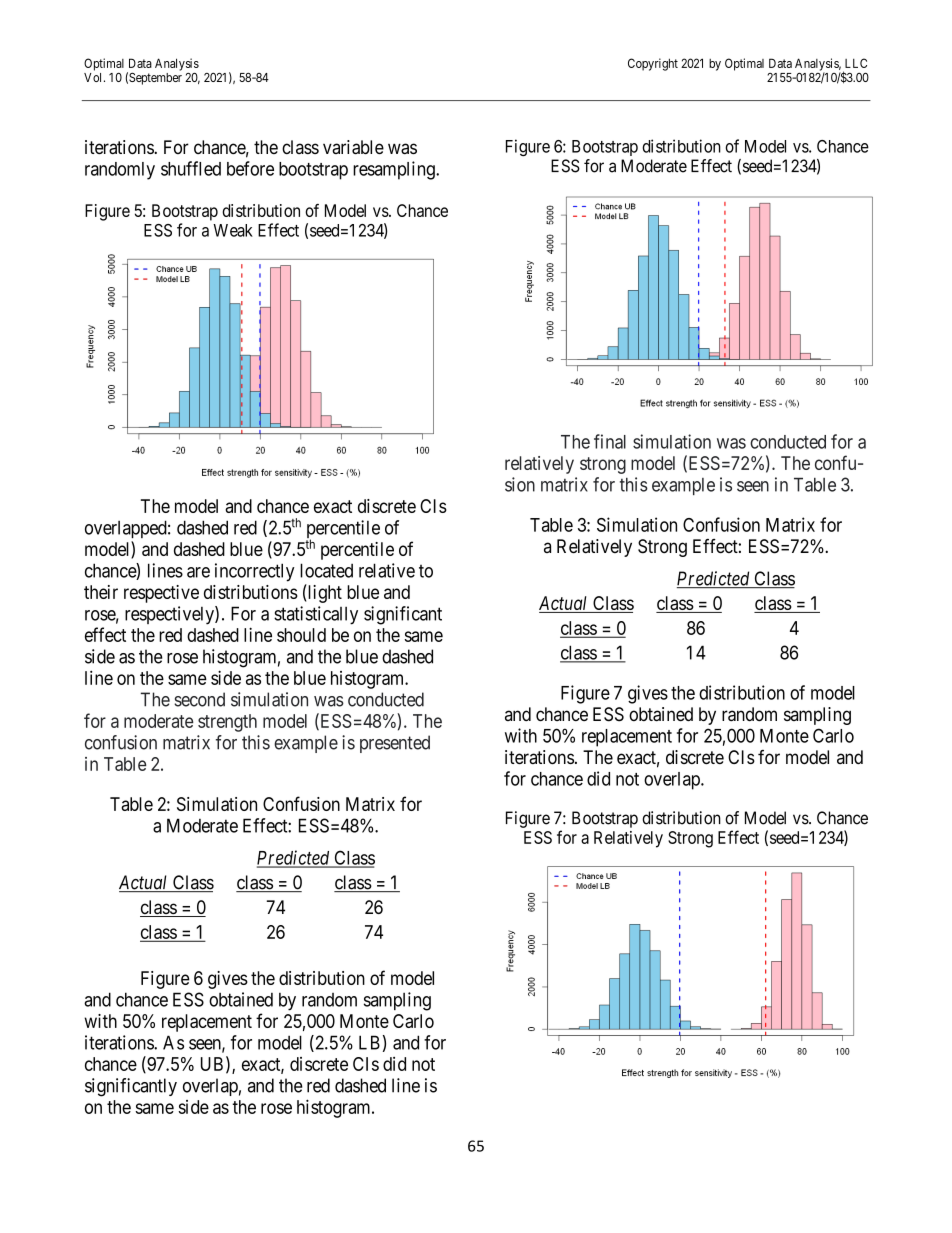 Image resolution: width=952 pixels, height=1233 pixels. I want to click on are, so click(198, 572).
